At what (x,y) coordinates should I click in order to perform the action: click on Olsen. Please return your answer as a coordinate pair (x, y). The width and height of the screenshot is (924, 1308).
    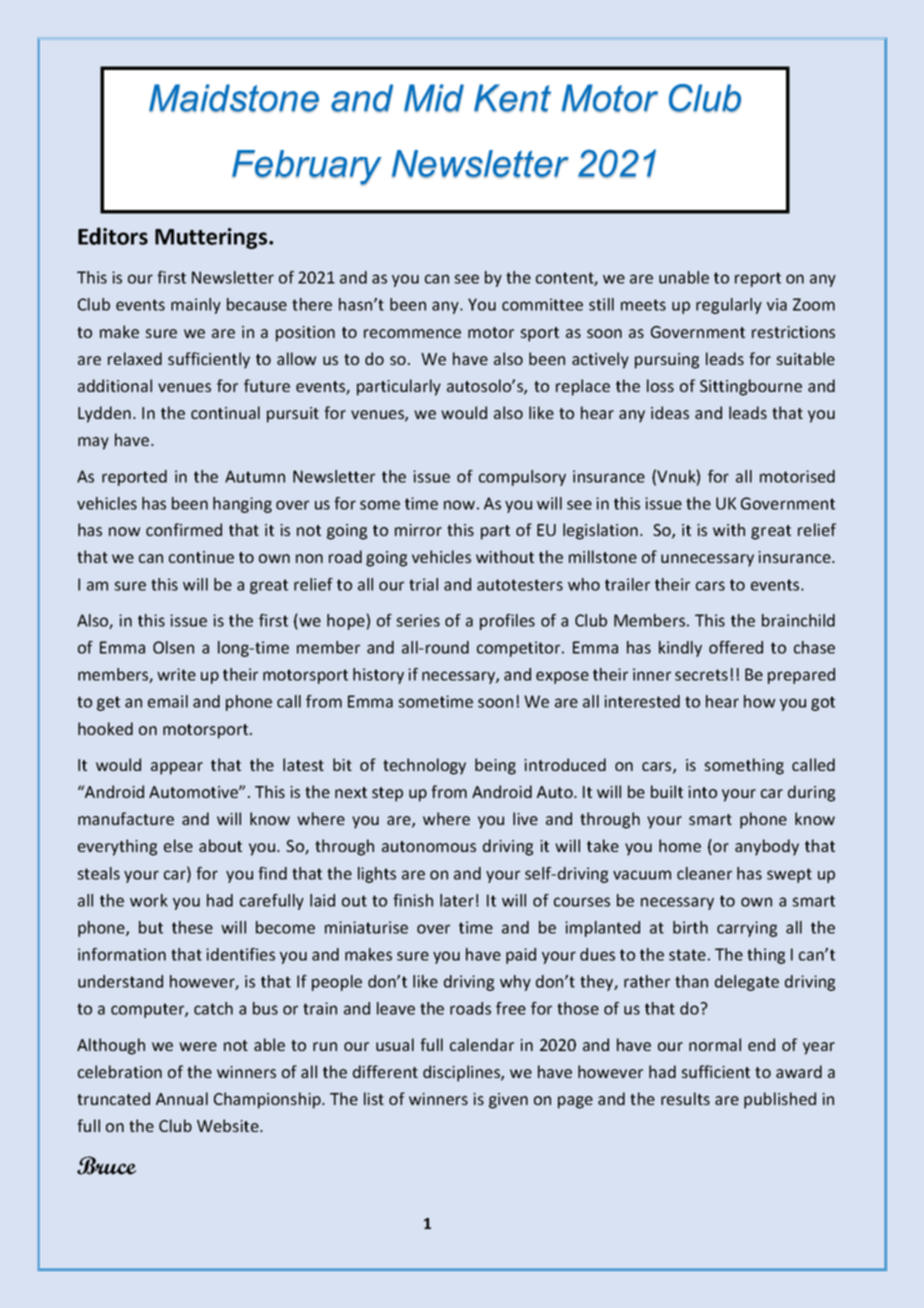
    Looking at the image, I should click on (173, 647).
